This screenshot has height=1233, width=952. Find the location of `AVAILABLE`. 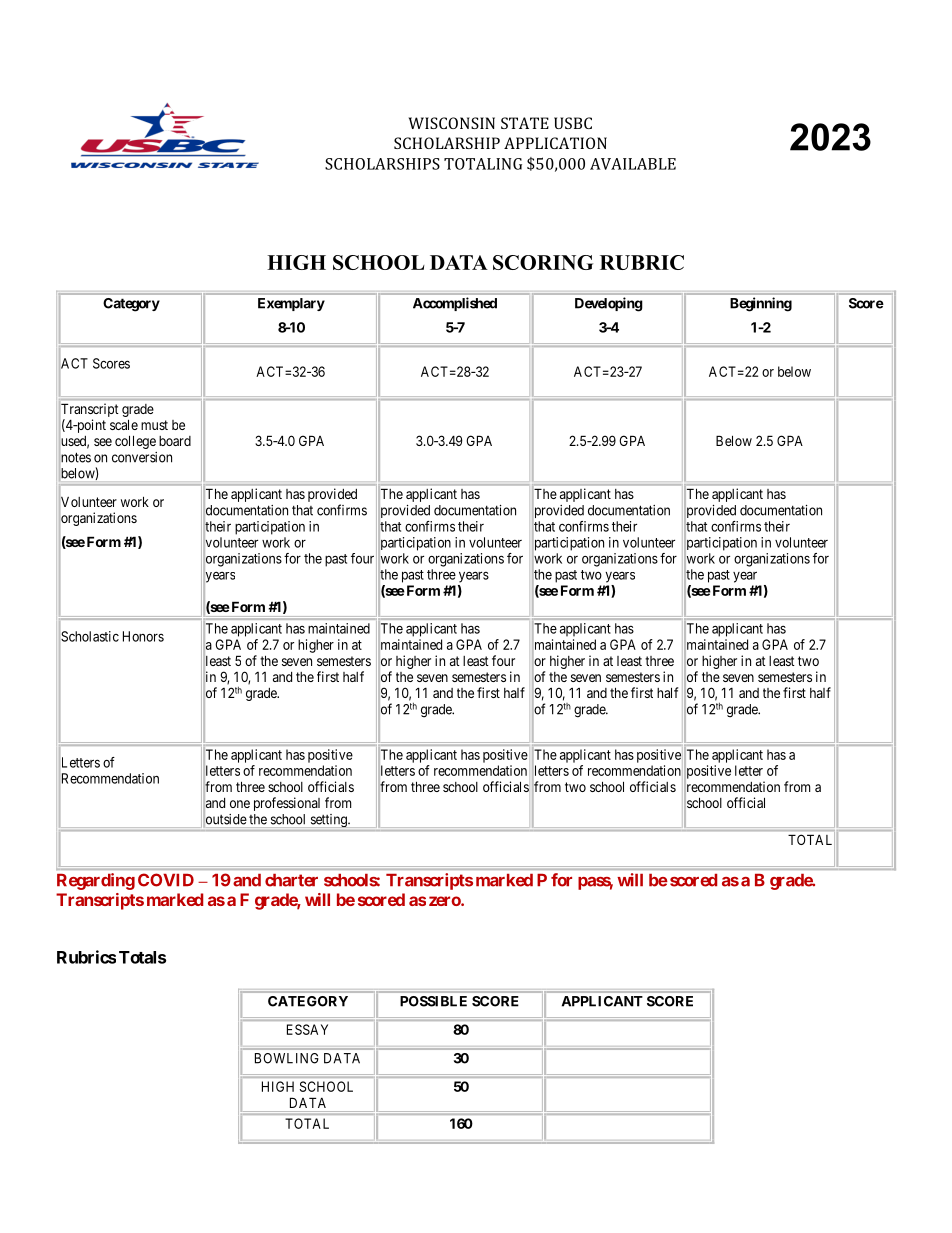

AVAILABLE is located at coordinates (633, 164).
